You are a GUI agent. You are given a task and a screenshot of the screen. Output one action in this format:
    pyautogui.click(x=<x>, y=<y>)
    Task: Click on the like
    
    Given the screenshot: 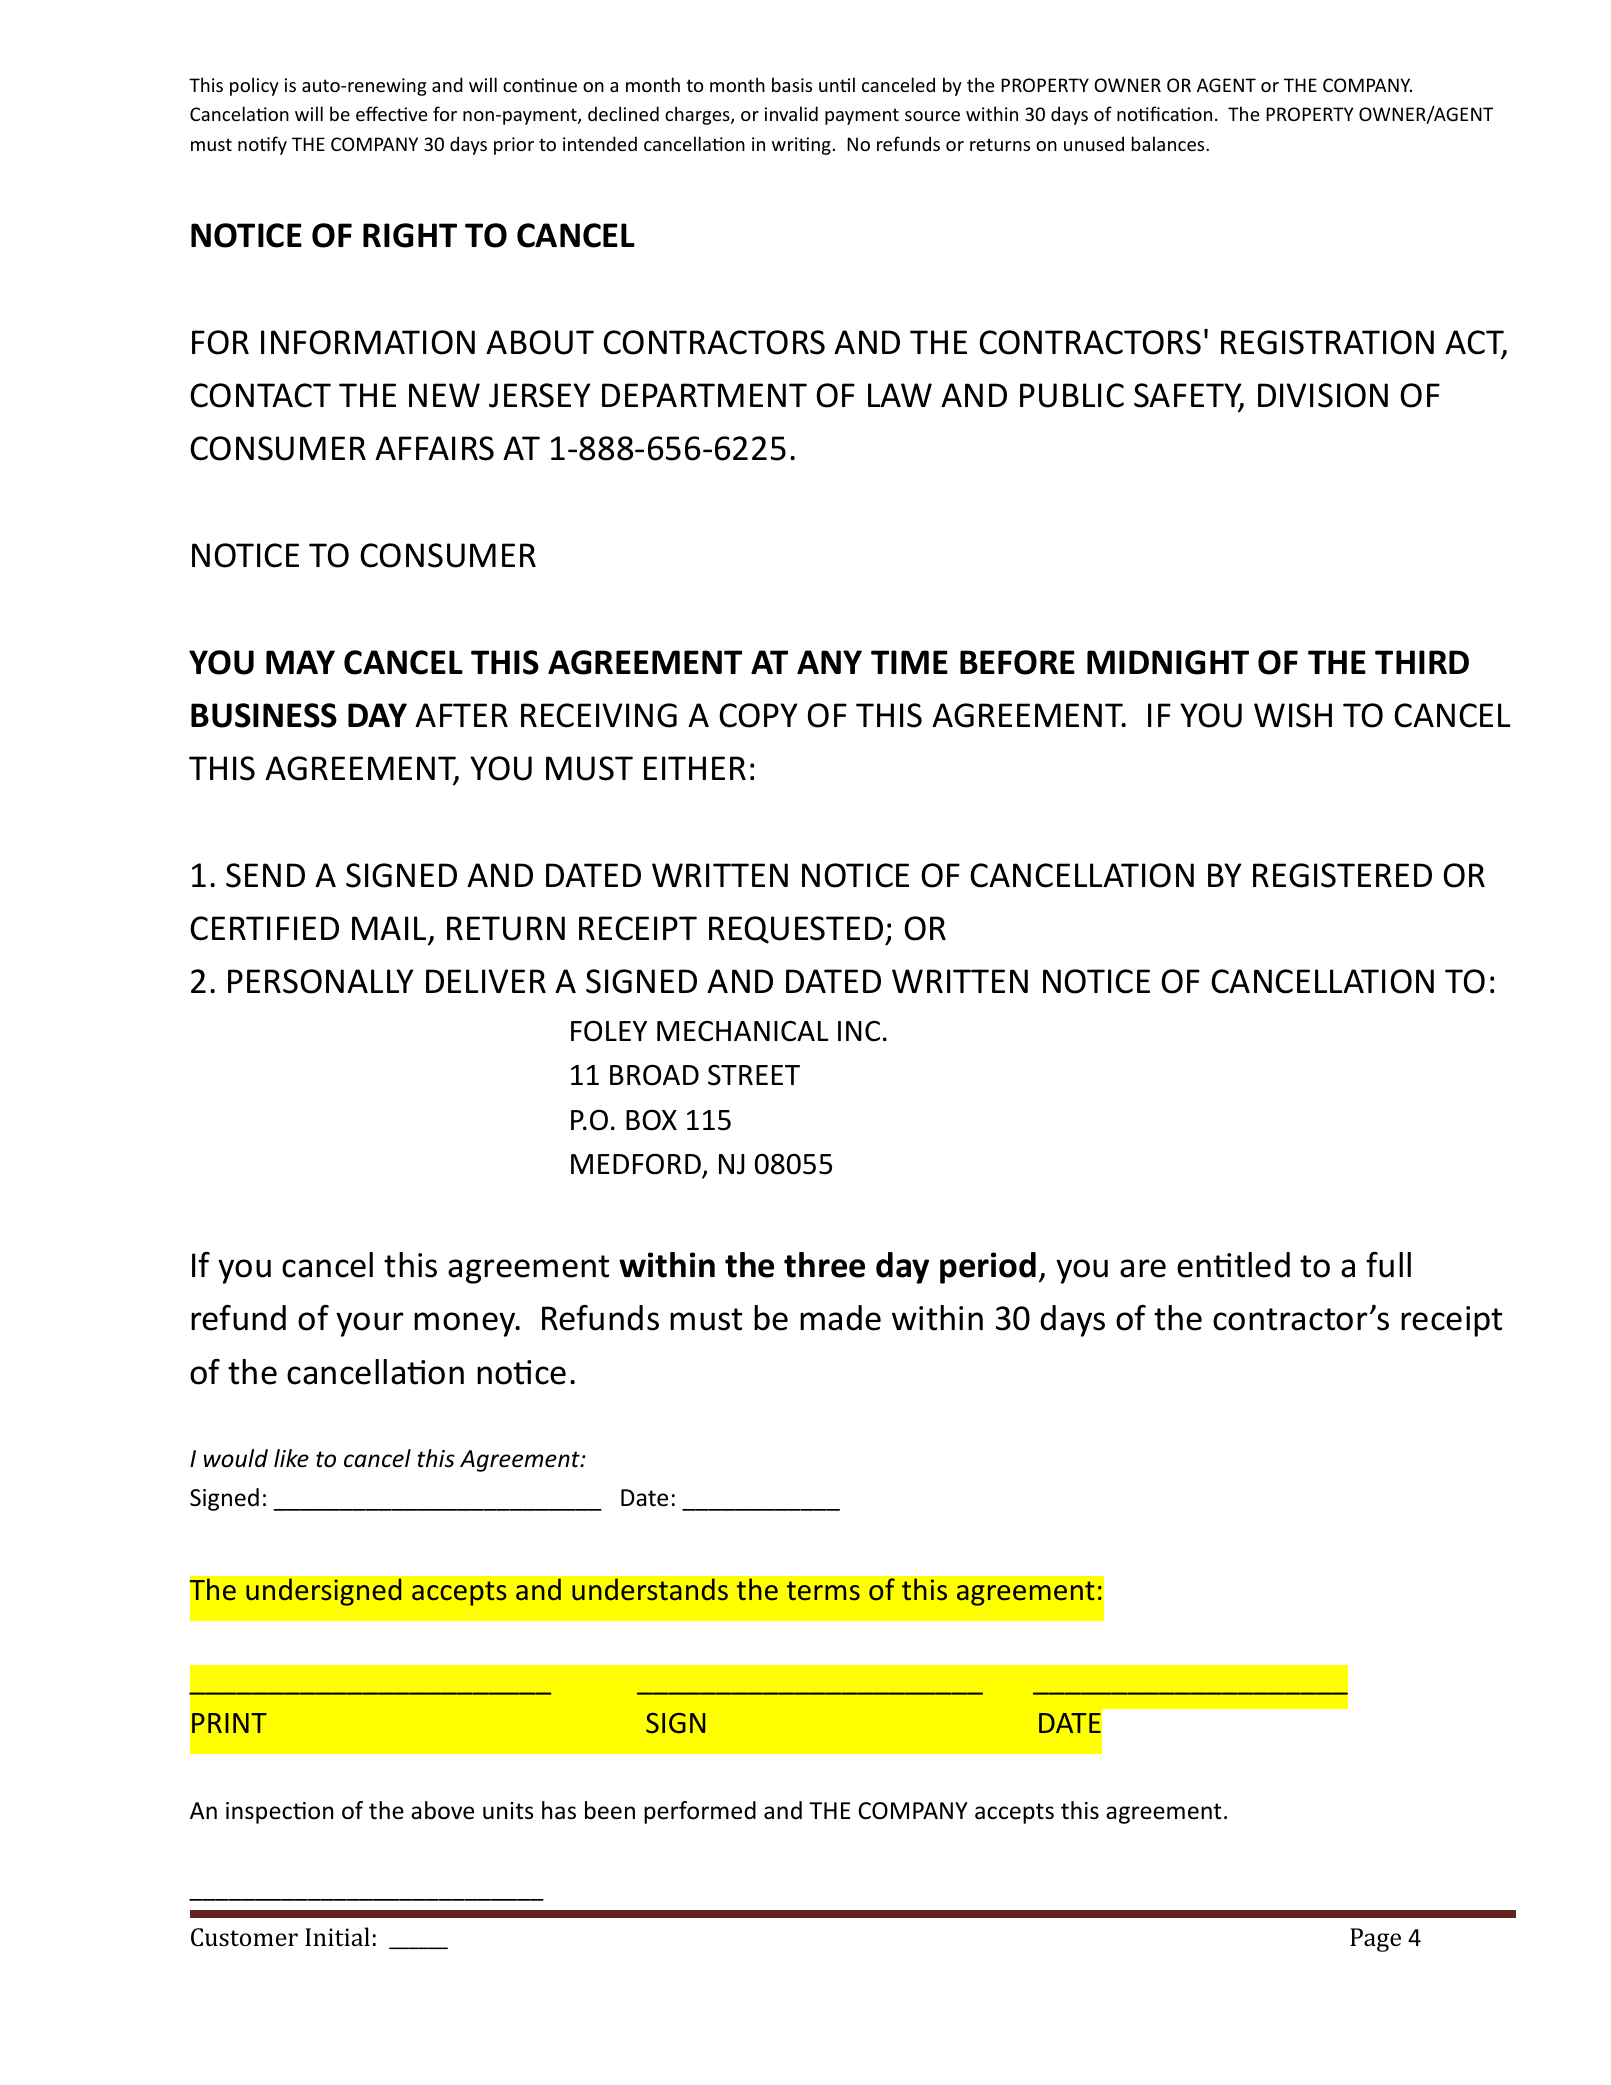 What is the action you would take?
    pyautogui.click(x=291, y=1458)
